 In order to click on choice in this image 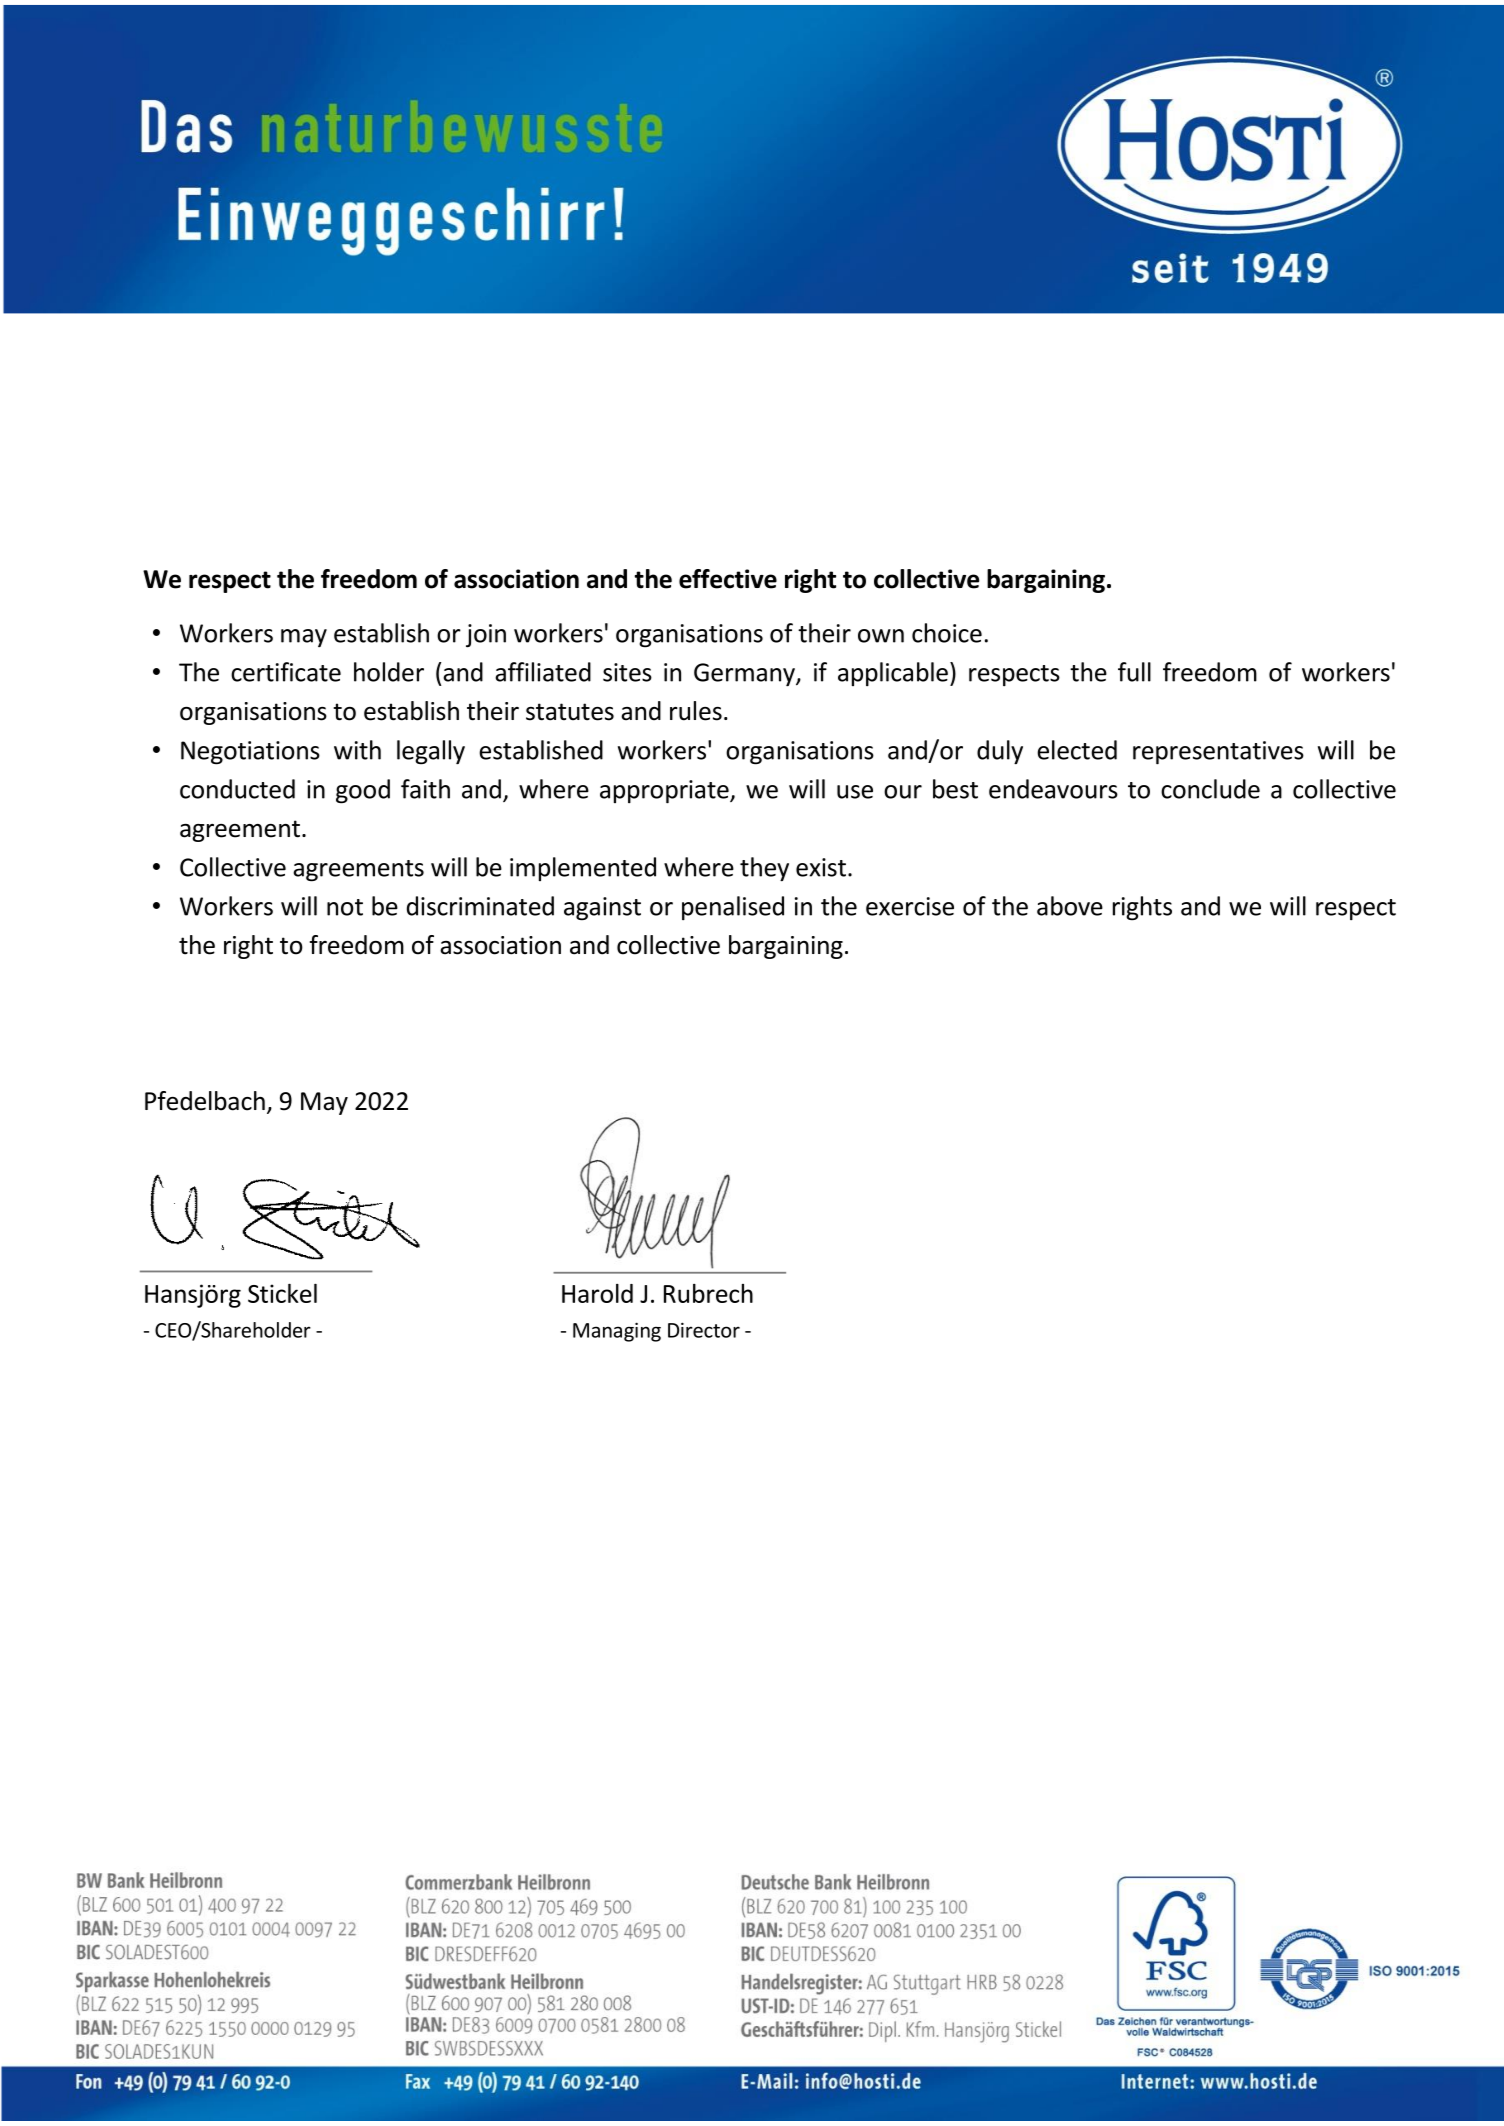, I will do `click(947, 633)`.
